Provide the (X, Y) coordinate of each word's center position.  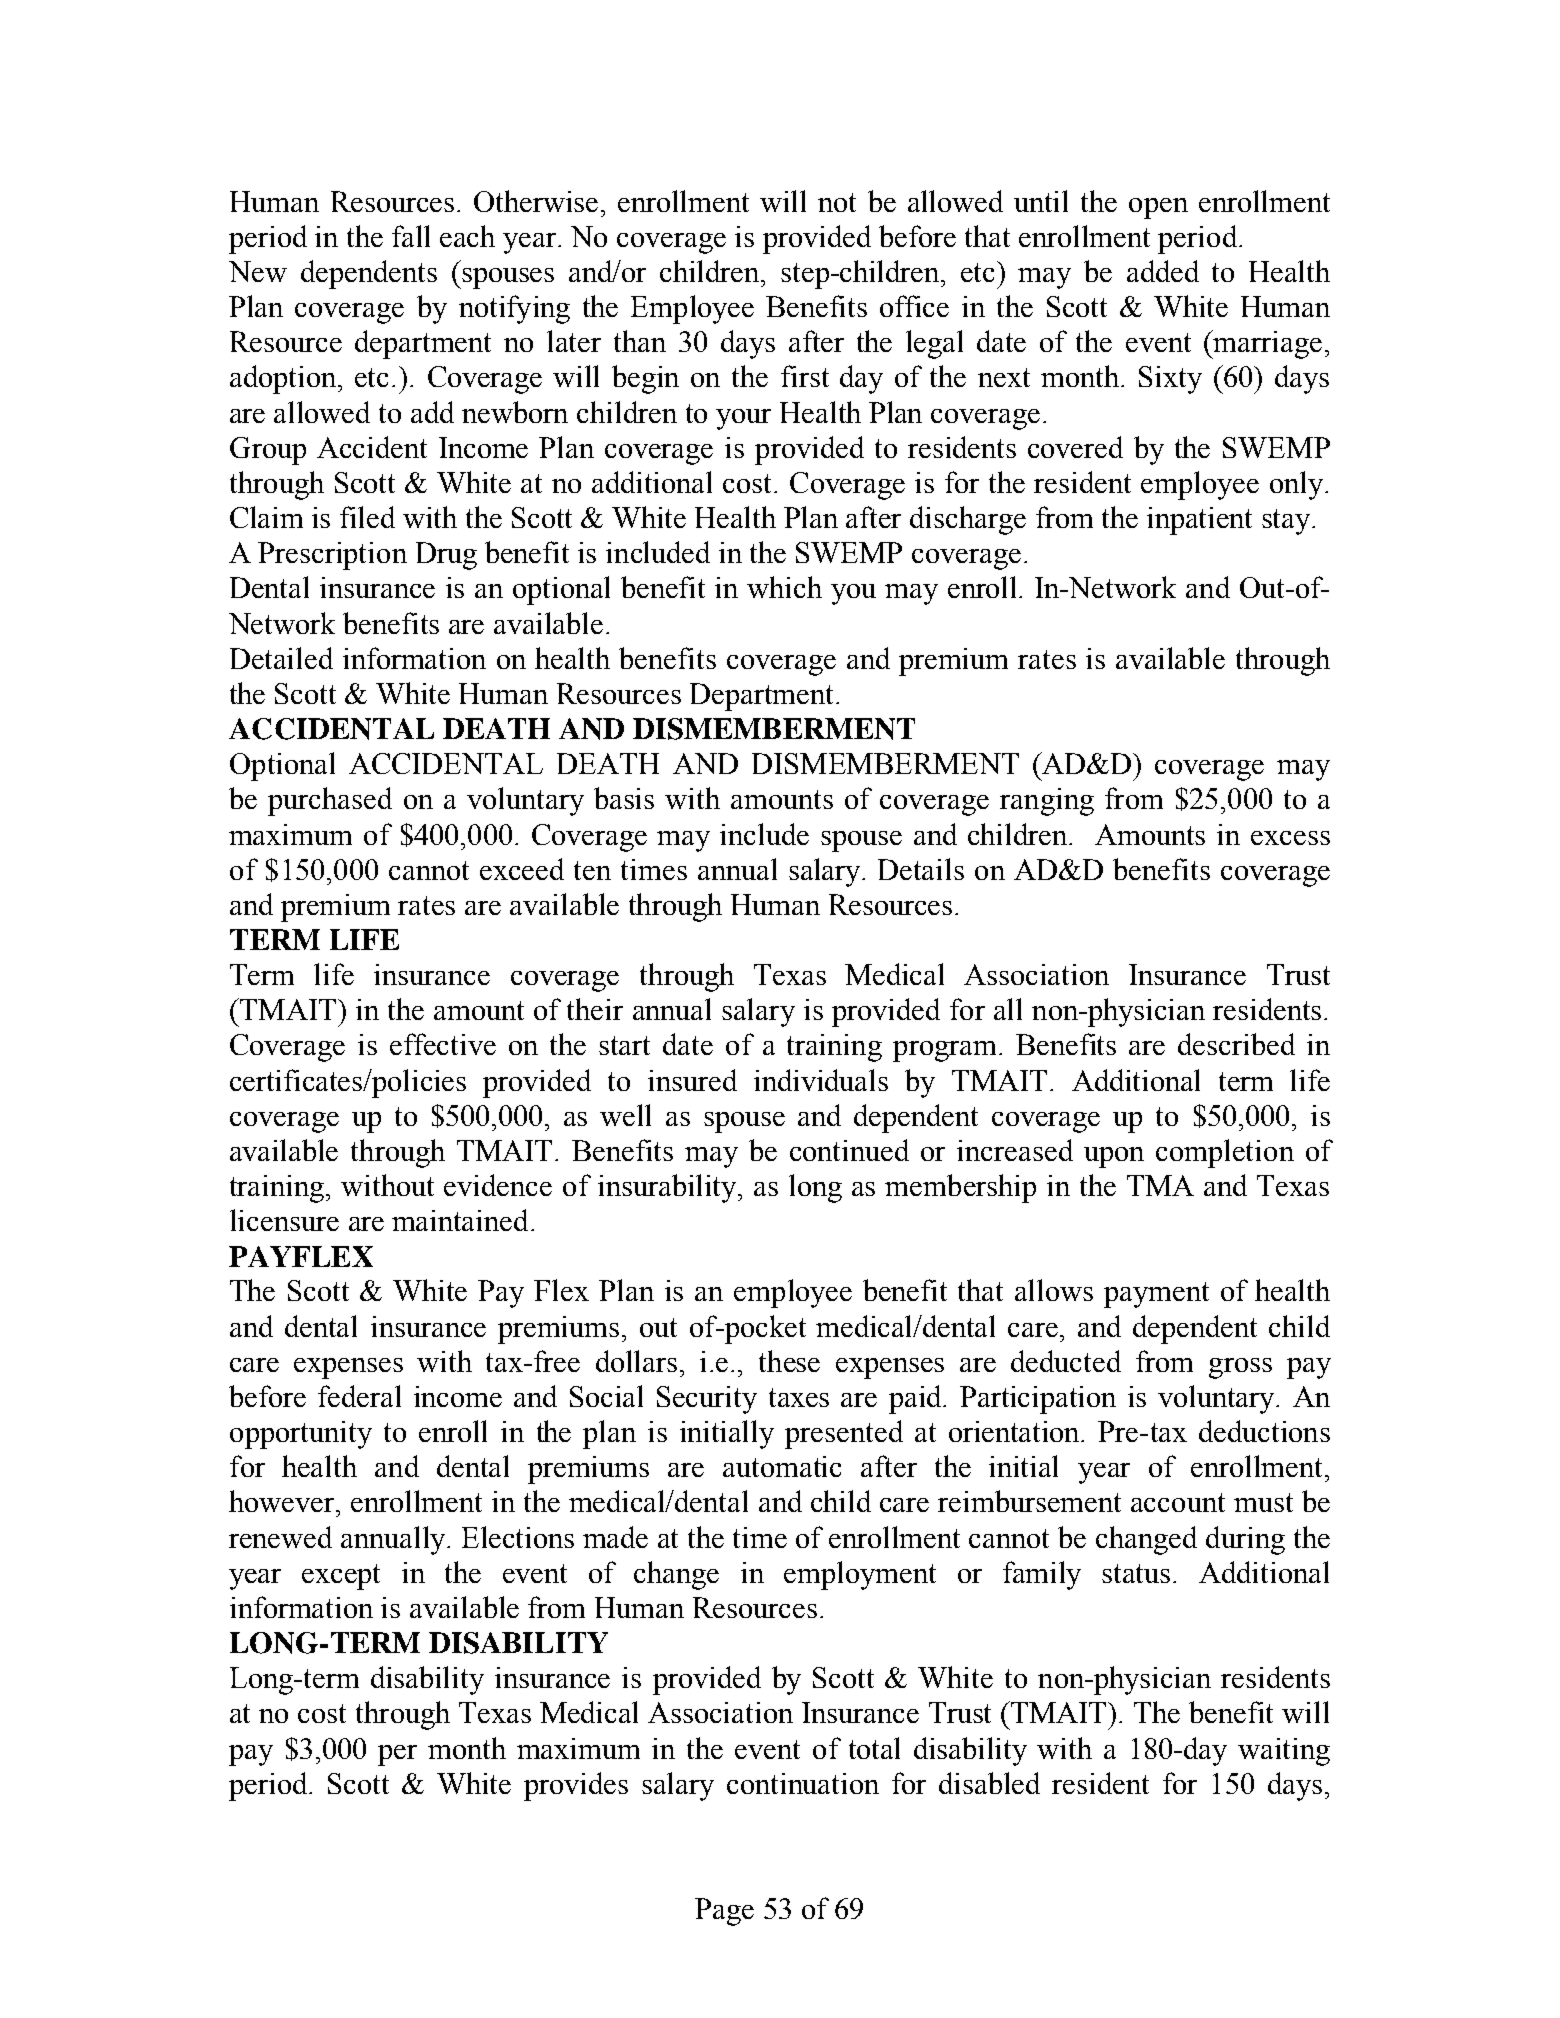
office (914, 306)
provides (576, 1786)
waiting (1284, 1752)
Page (724, 1912)
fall (411, 236)
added (1163, 271)
